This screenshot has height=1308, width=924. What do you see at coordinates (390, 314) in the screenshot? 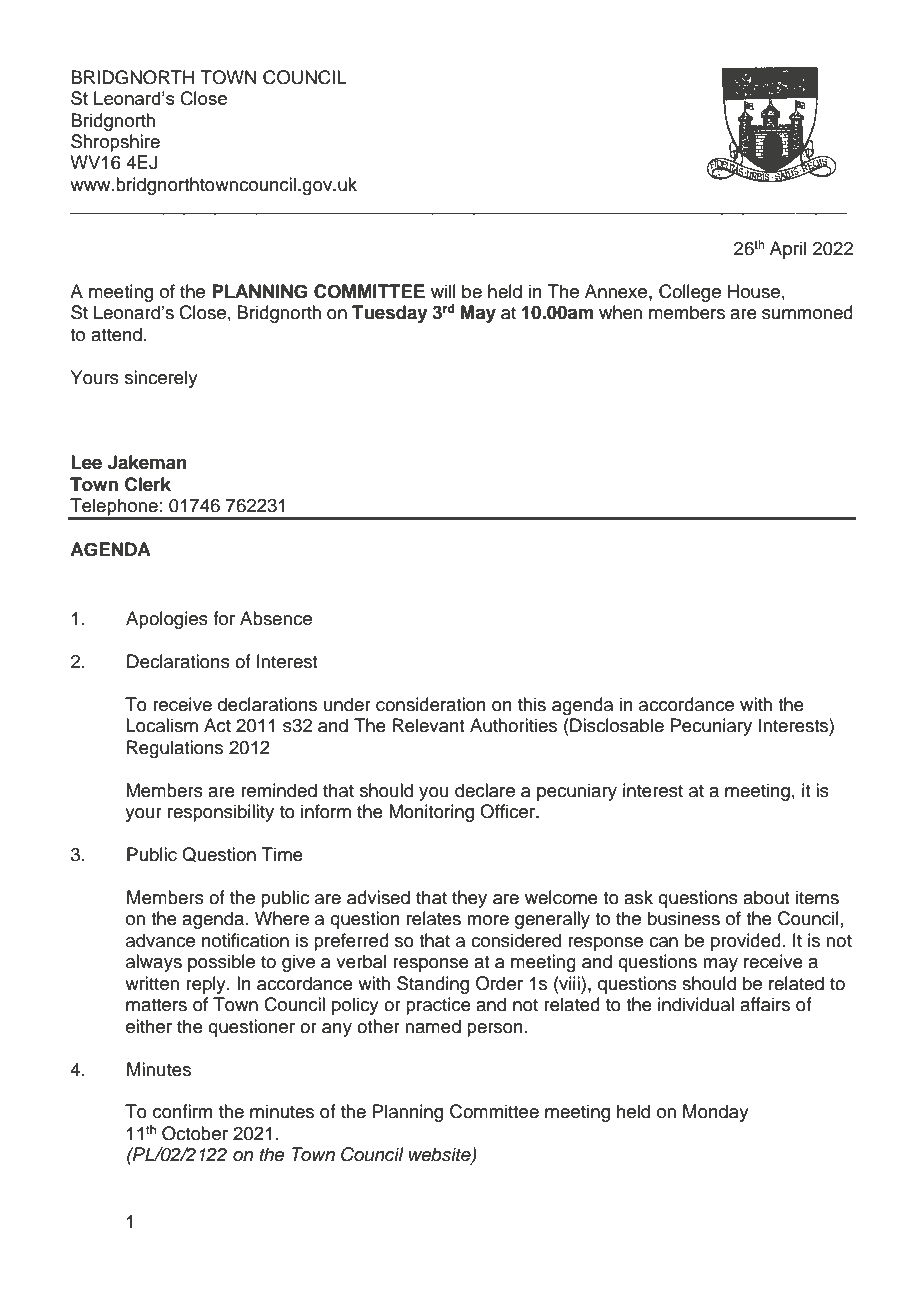
I see `Tuesday` at bounding box center [390, 314].
